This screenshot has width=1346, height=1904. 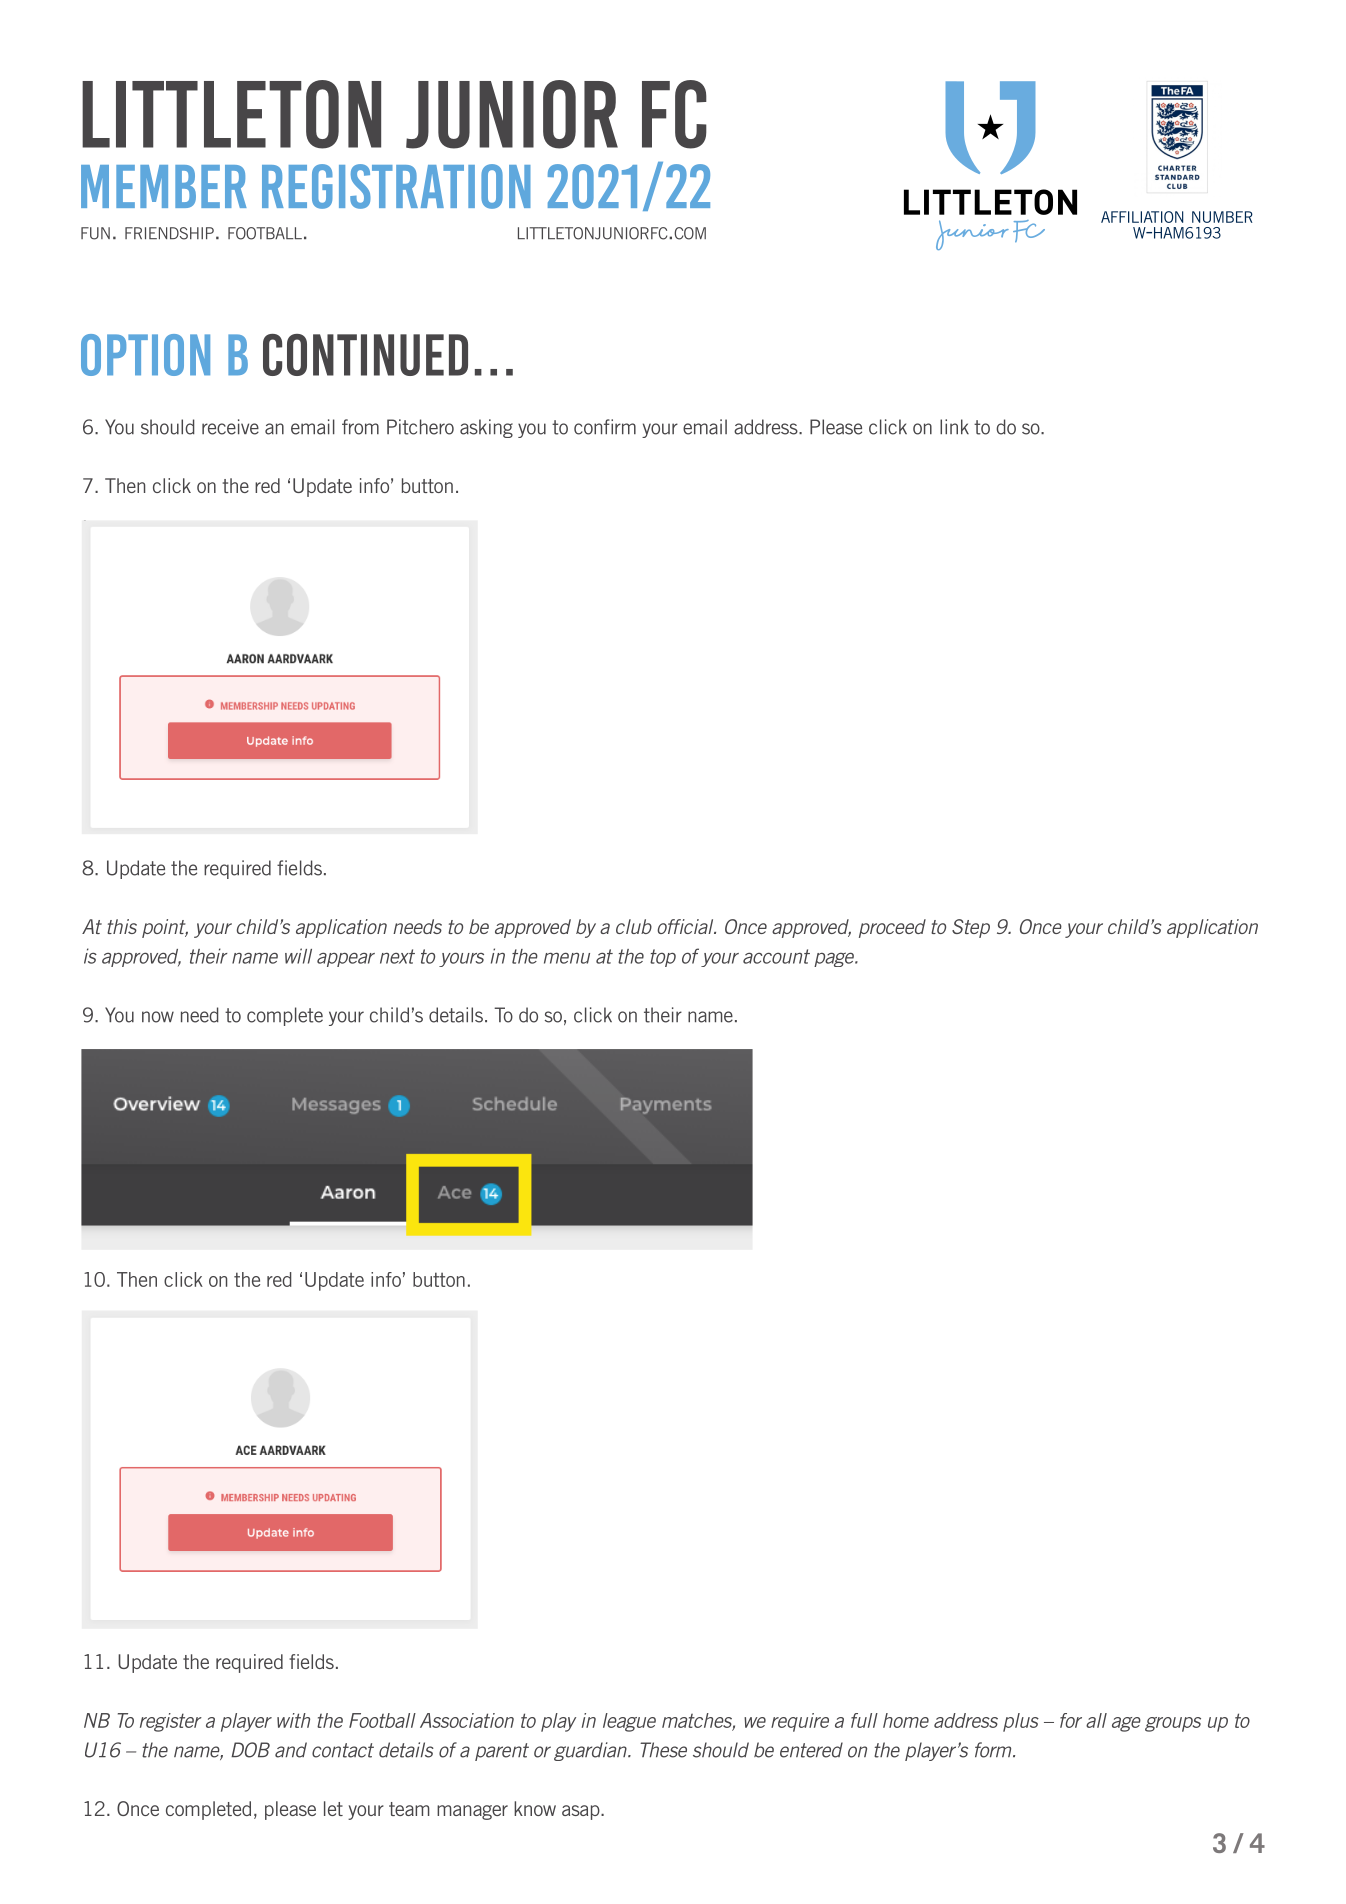 I want to click on point, so click(x=165, y=928).
